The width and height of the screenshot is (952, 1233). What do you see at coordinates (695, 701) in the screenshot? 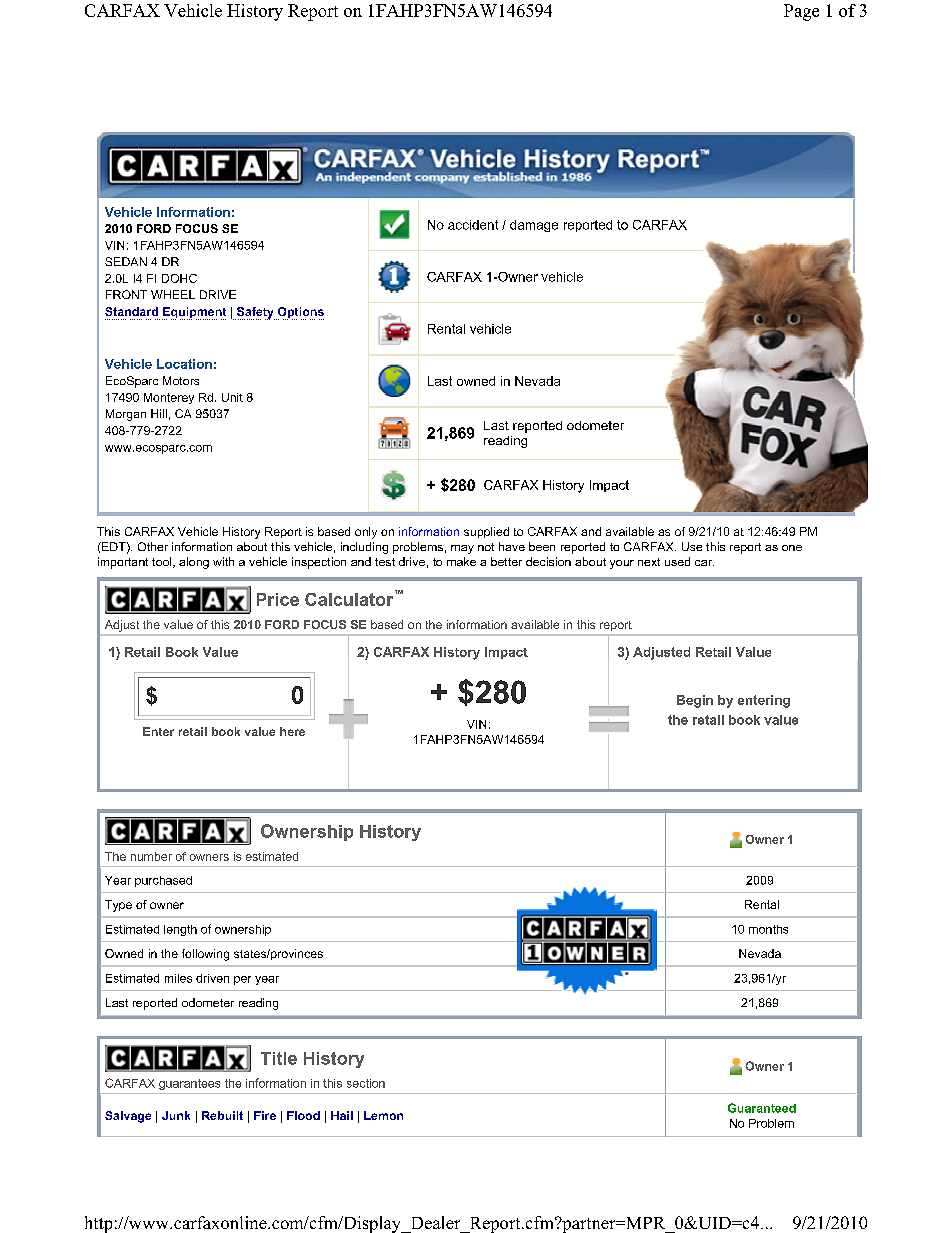
I see `Begin` at bounding box center [695, 701].
